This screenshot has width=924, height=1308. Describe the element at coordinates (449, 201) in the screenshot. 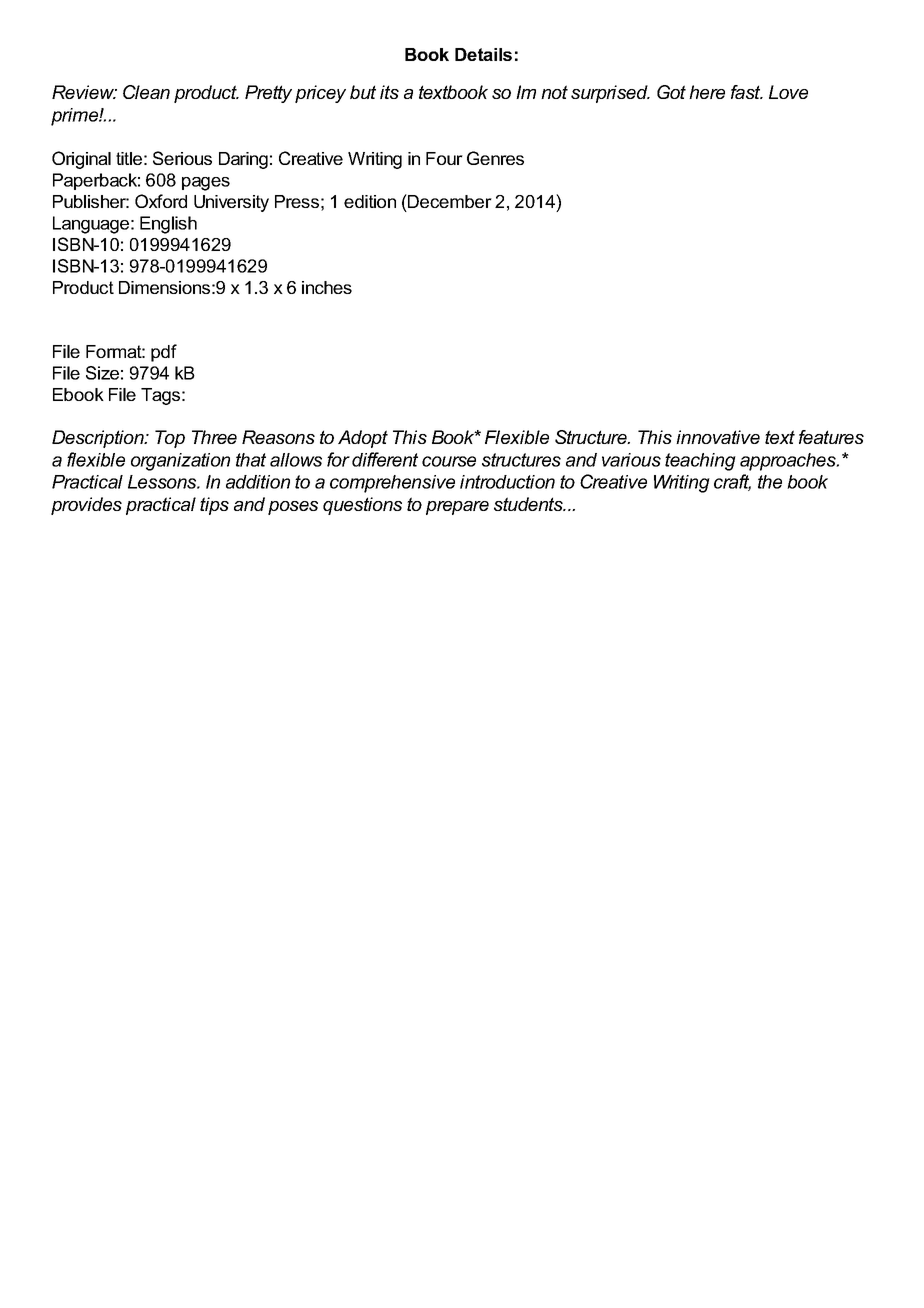

I see `December` at that location.
